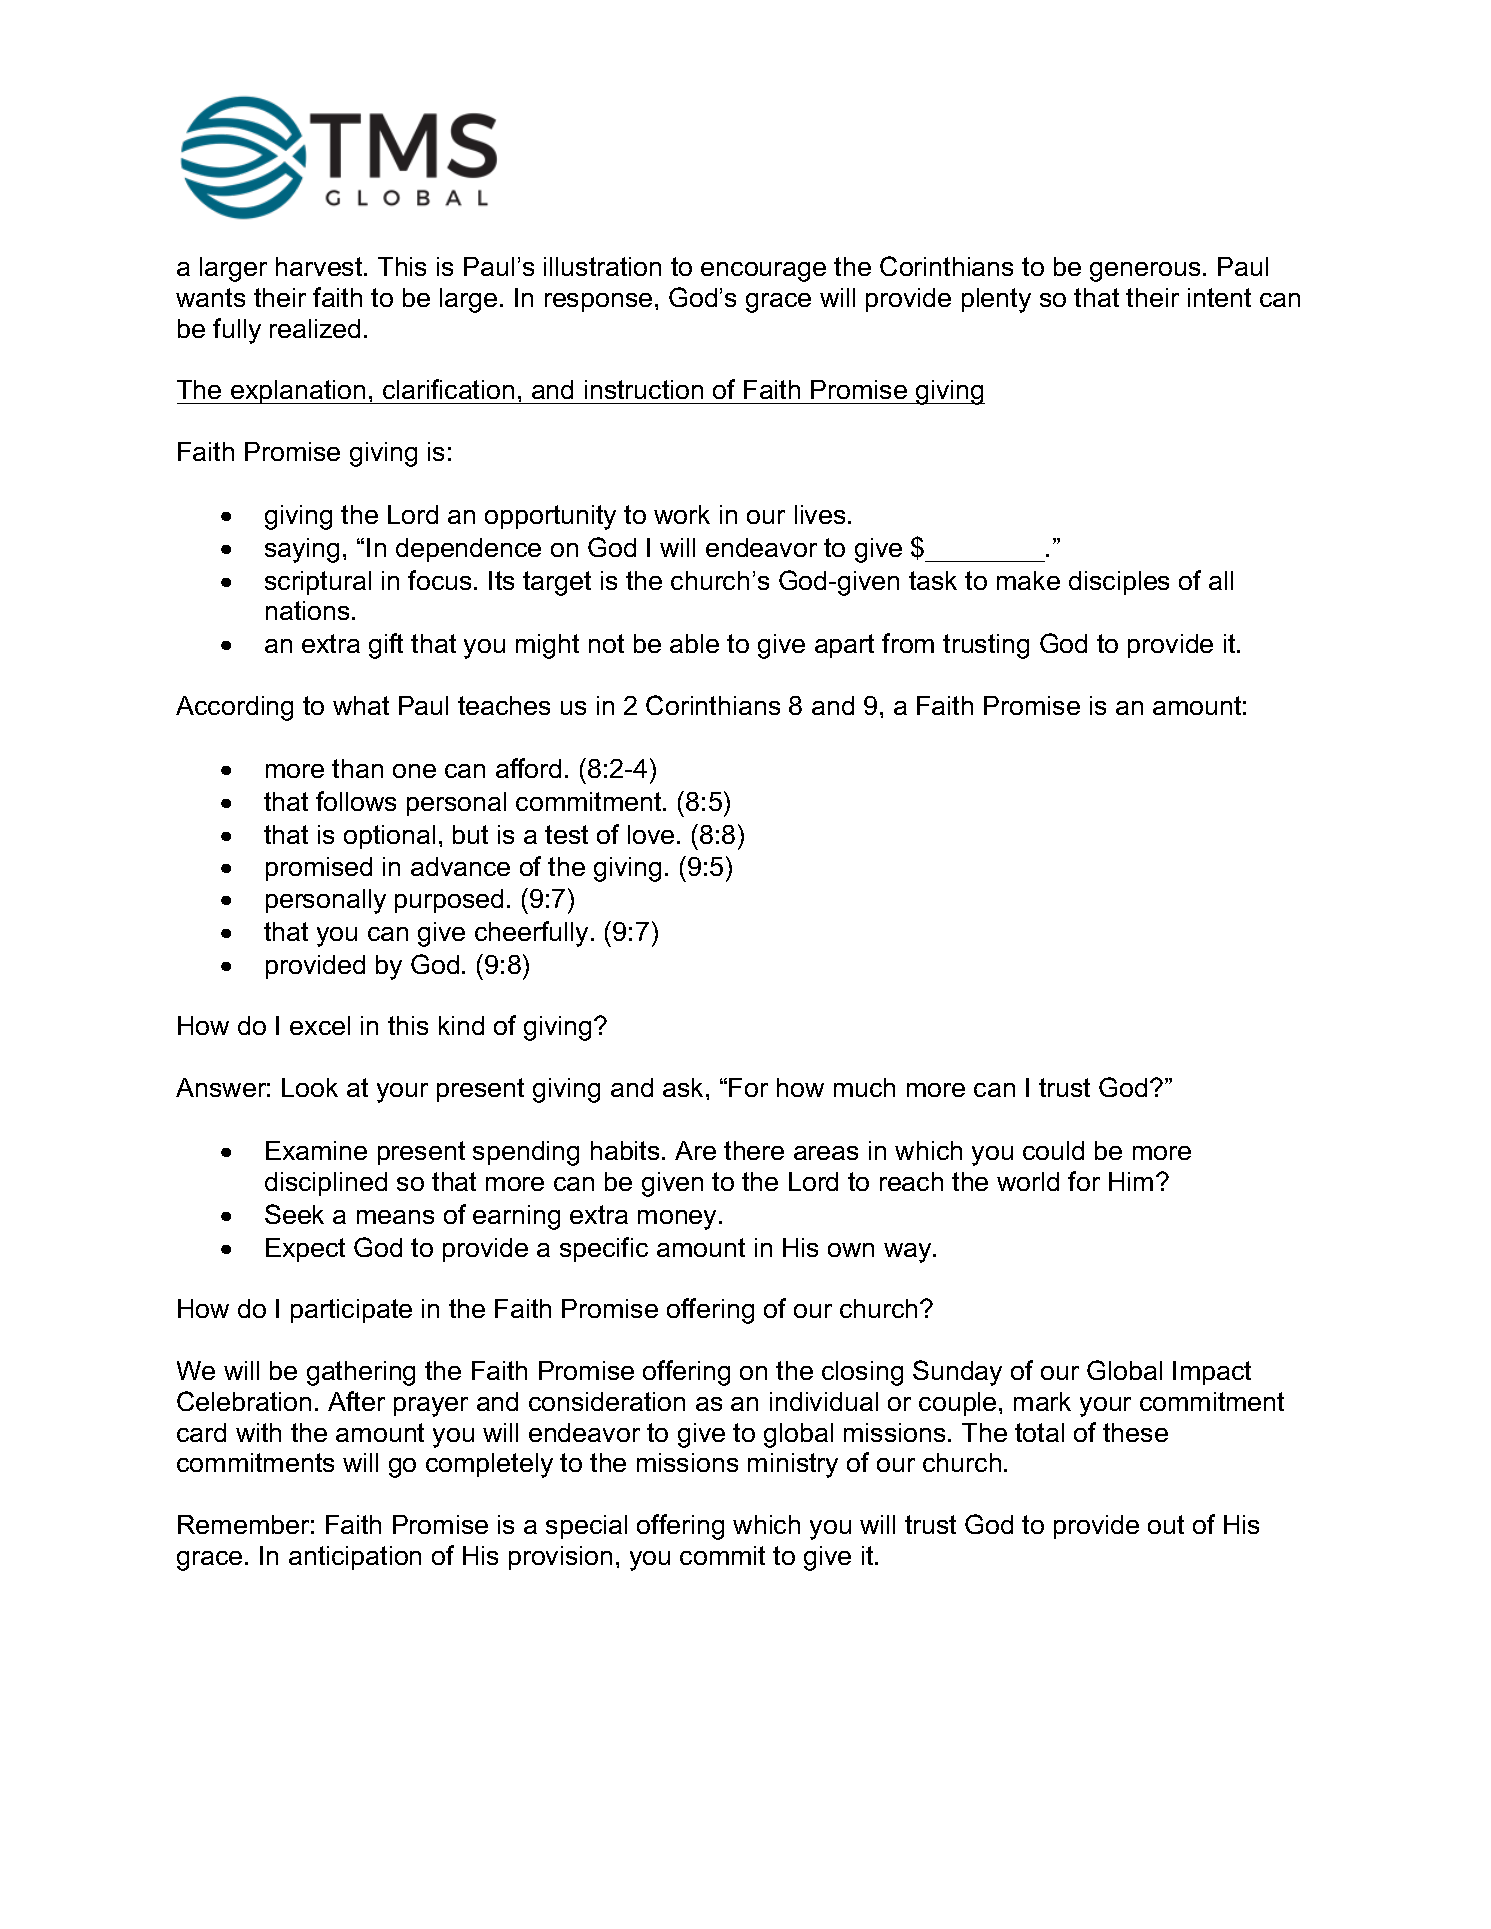 The image size is (1491, 1929). I want to click on much, so click(864, 1087).
